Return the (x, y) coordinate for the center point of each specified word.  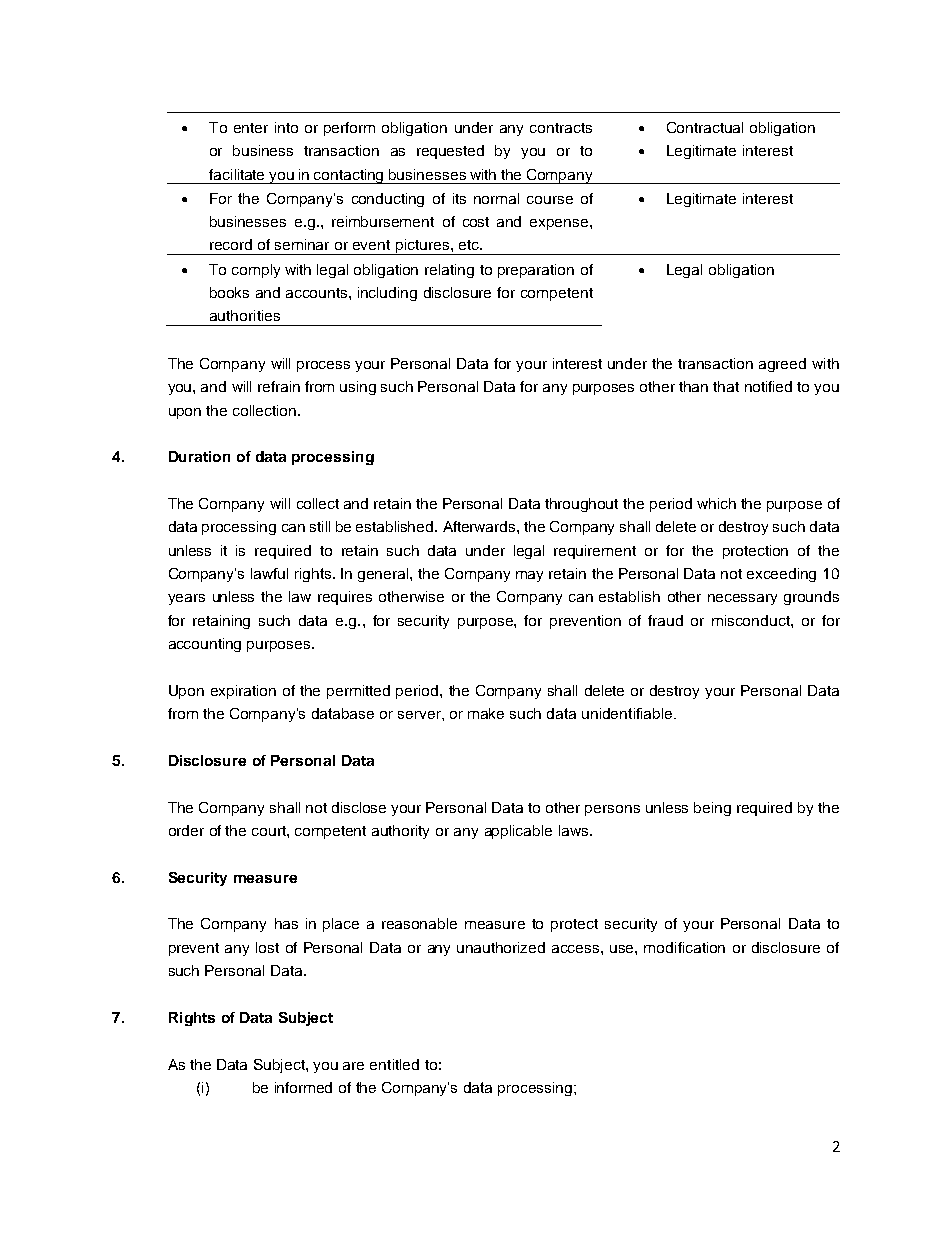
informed (303, 1087)
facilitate (236, 174)
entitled (394, 1064)
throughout (581, 505)
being (712, 809)
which (716, 503)
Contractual (705, 127)
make (486, 713)
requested (450, 152)
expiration (243, 692)
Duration (199, 456)
